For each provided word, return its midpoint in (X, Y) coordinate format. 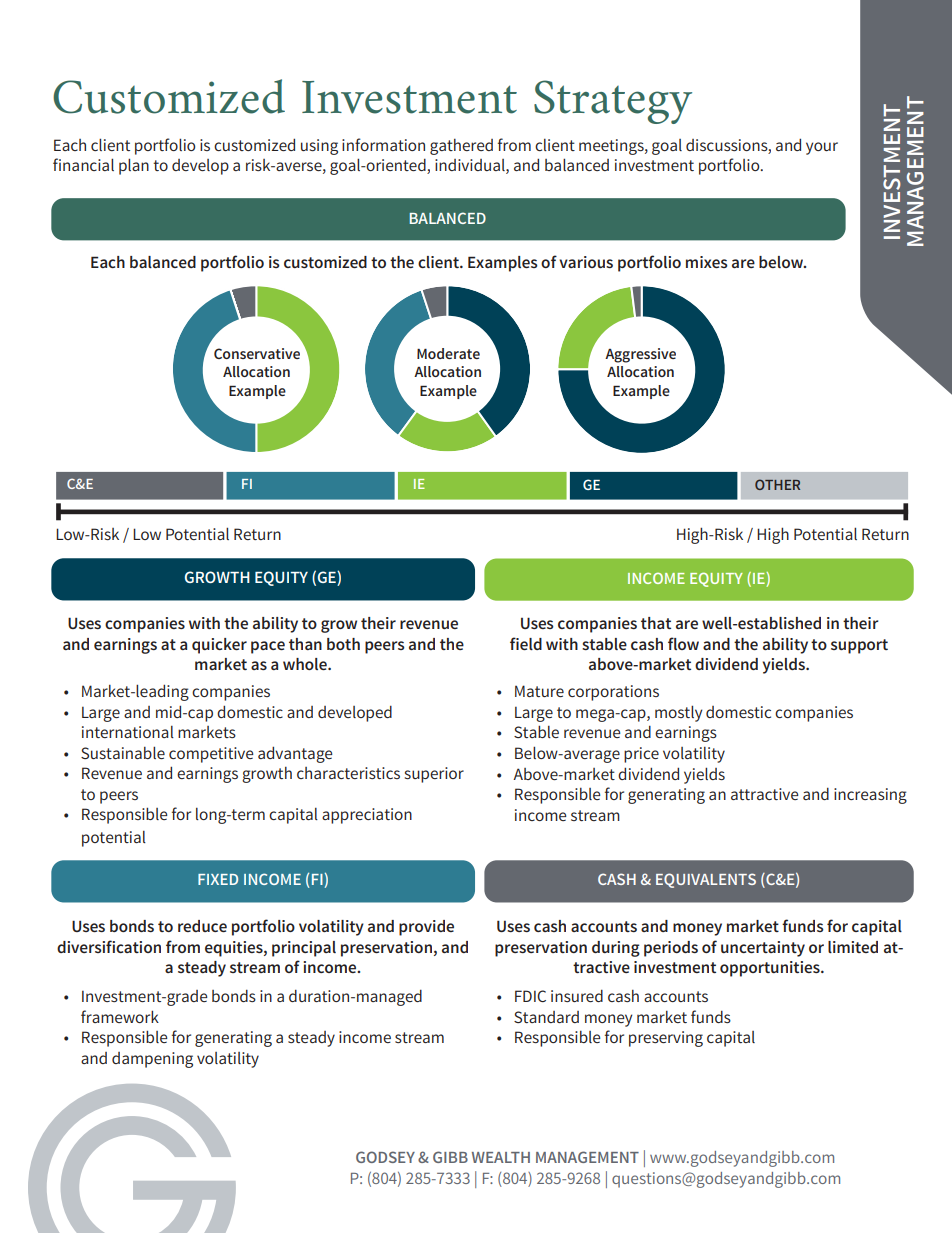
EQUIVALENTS (706, 880)
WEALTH (501, 1157)
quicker (219, 646)
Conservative (257, 353)
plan (134, 166)
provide (426, 928)
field (526, 643)
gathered (461, 147)
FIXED (218, 879)
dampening (152, 1060)
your (822, 148)
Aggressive (640, 355)
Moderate (448, 353)
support (859, 646)
